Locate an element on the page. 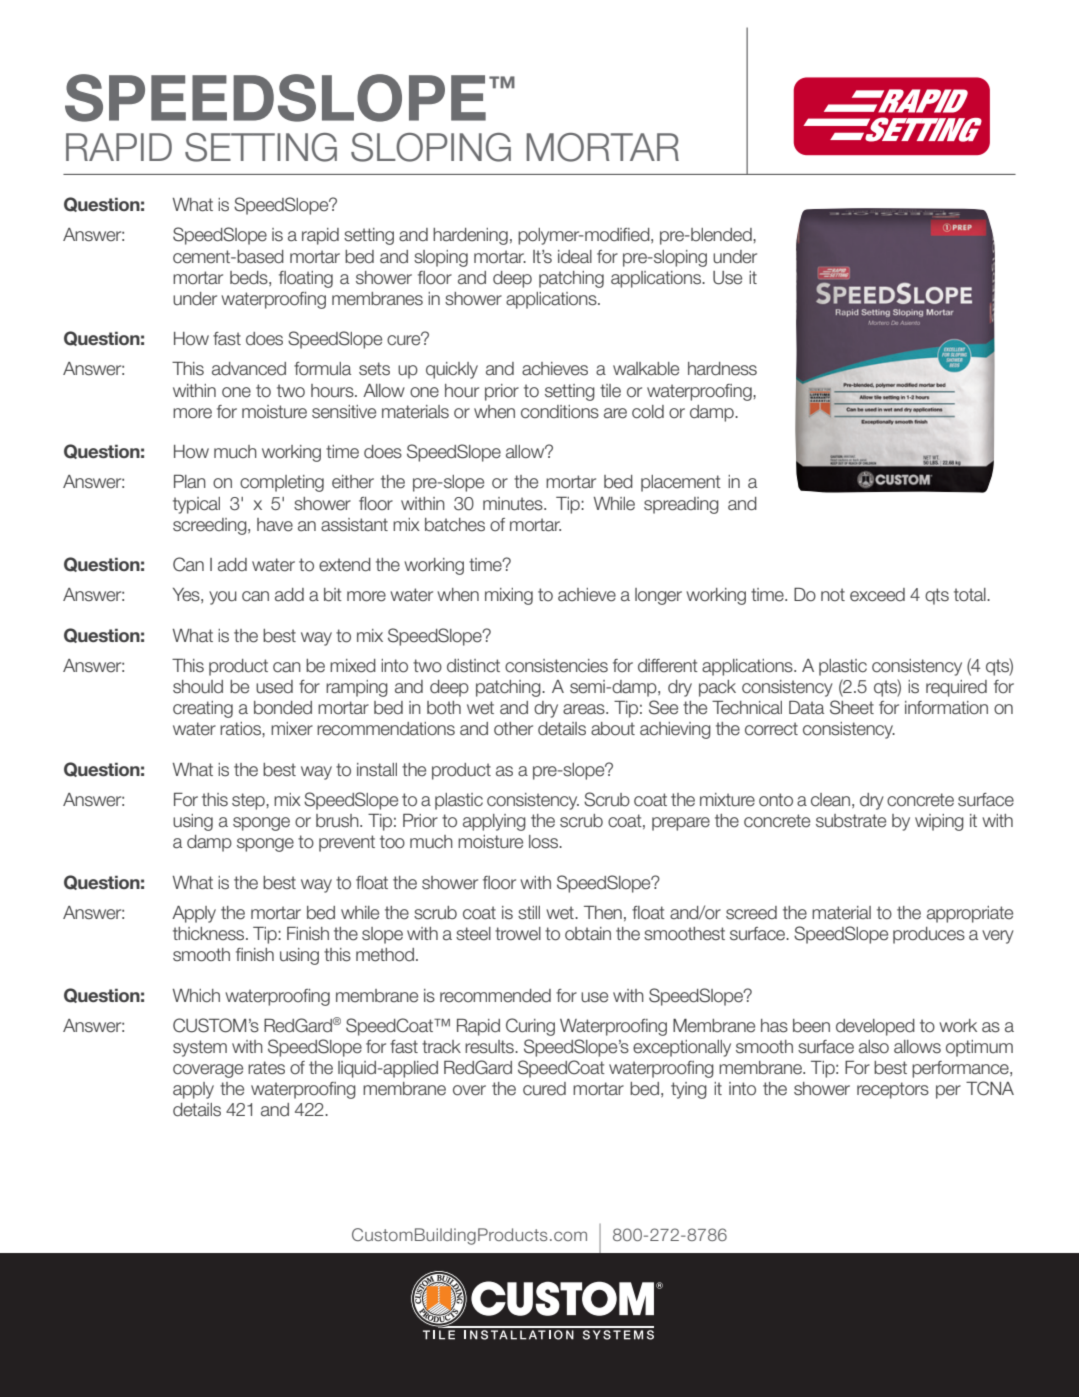 The image size is (1079, 1397). prepare is located at coordinates (681, 824).
